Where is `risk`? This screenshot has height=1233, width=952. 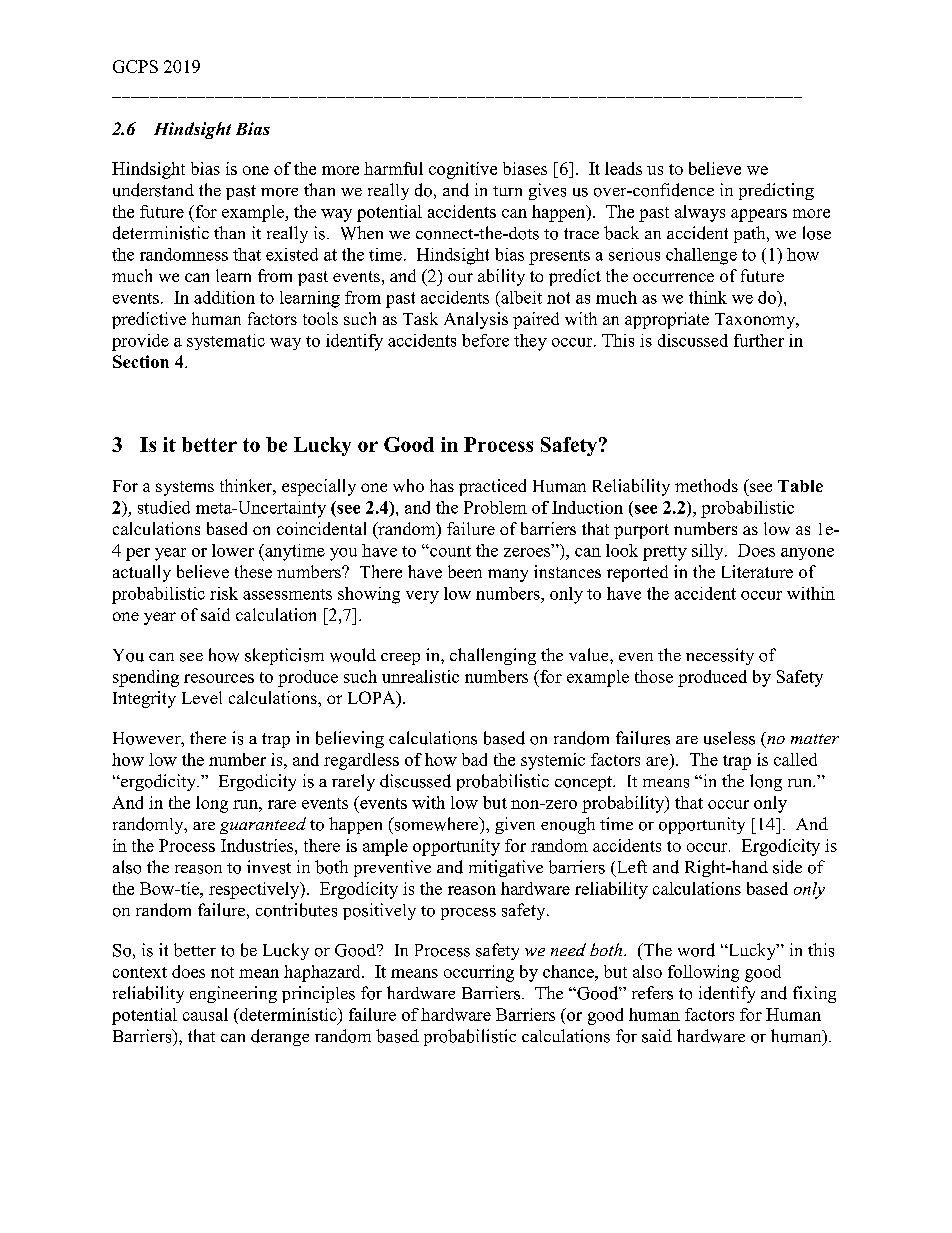 risk is located at coordinates (224, 593).
